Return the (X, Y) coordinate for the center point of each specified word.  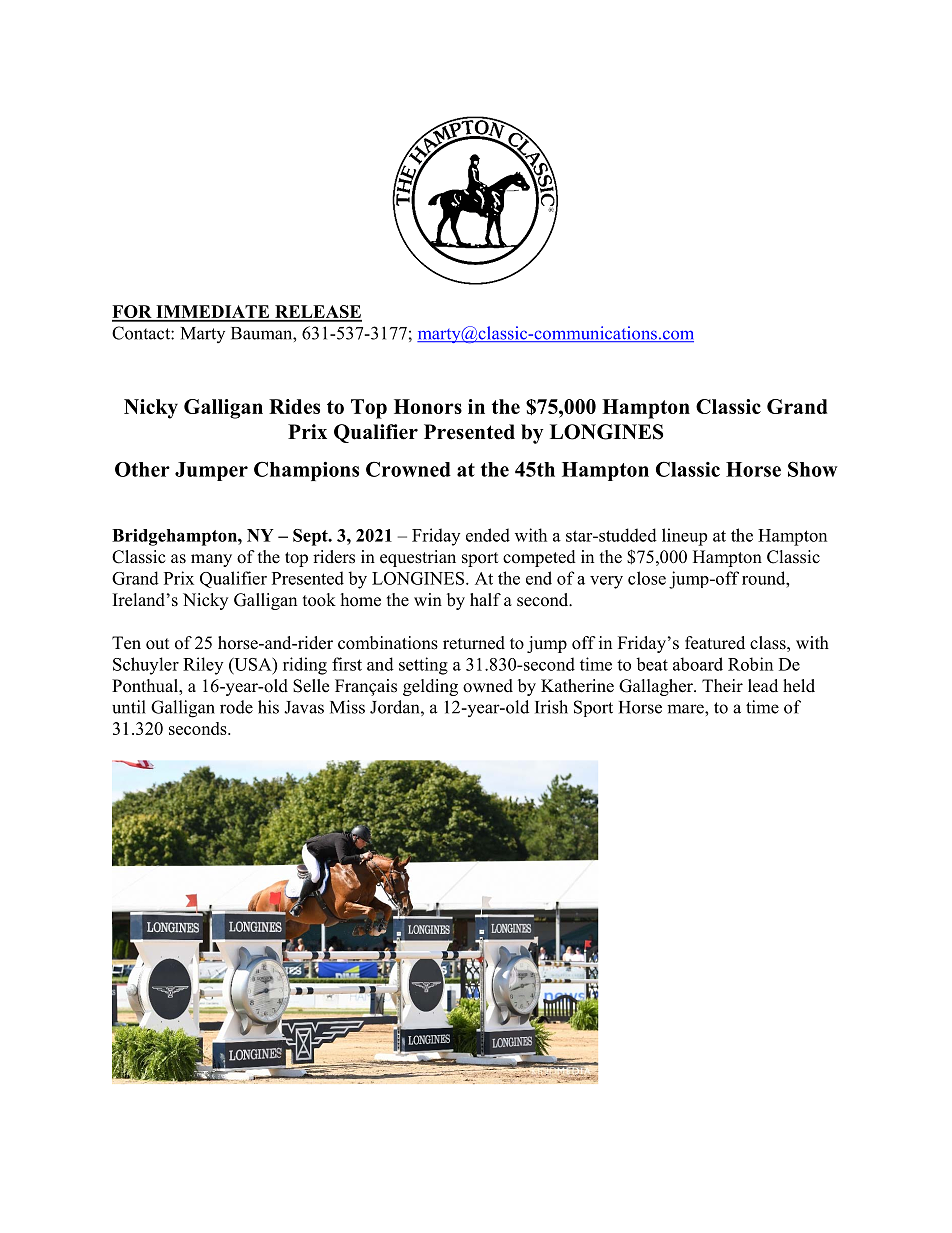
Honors (428, 406)
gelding (430, 687)
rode (236, 707)
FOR (133, 313)
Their (722, 686)
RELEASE (317, 313)
